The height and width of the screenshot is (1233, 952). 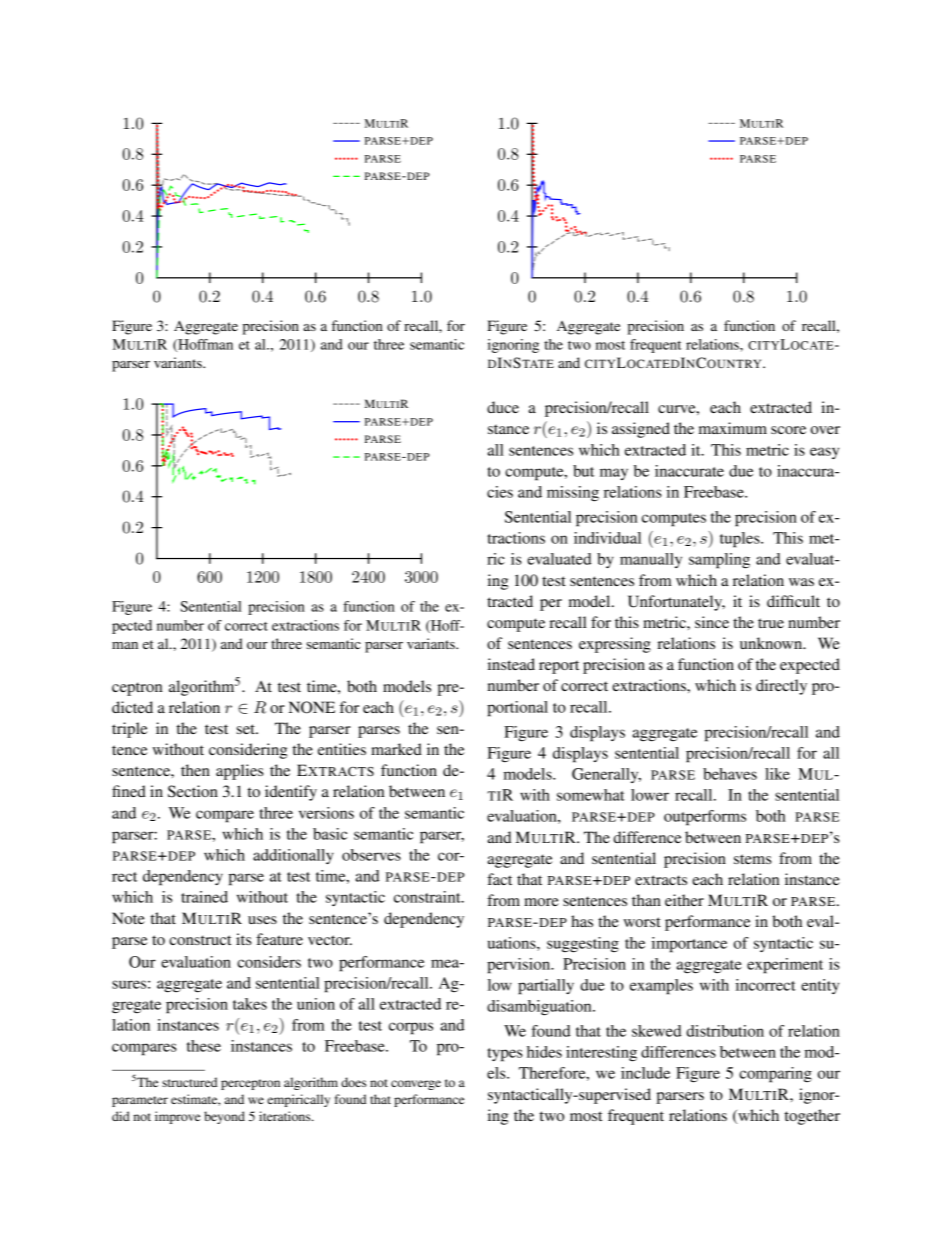 What do you see at coordinates (416, 1085) in the screenshot?
I see `converge` at bounding box center [416, 1085].
